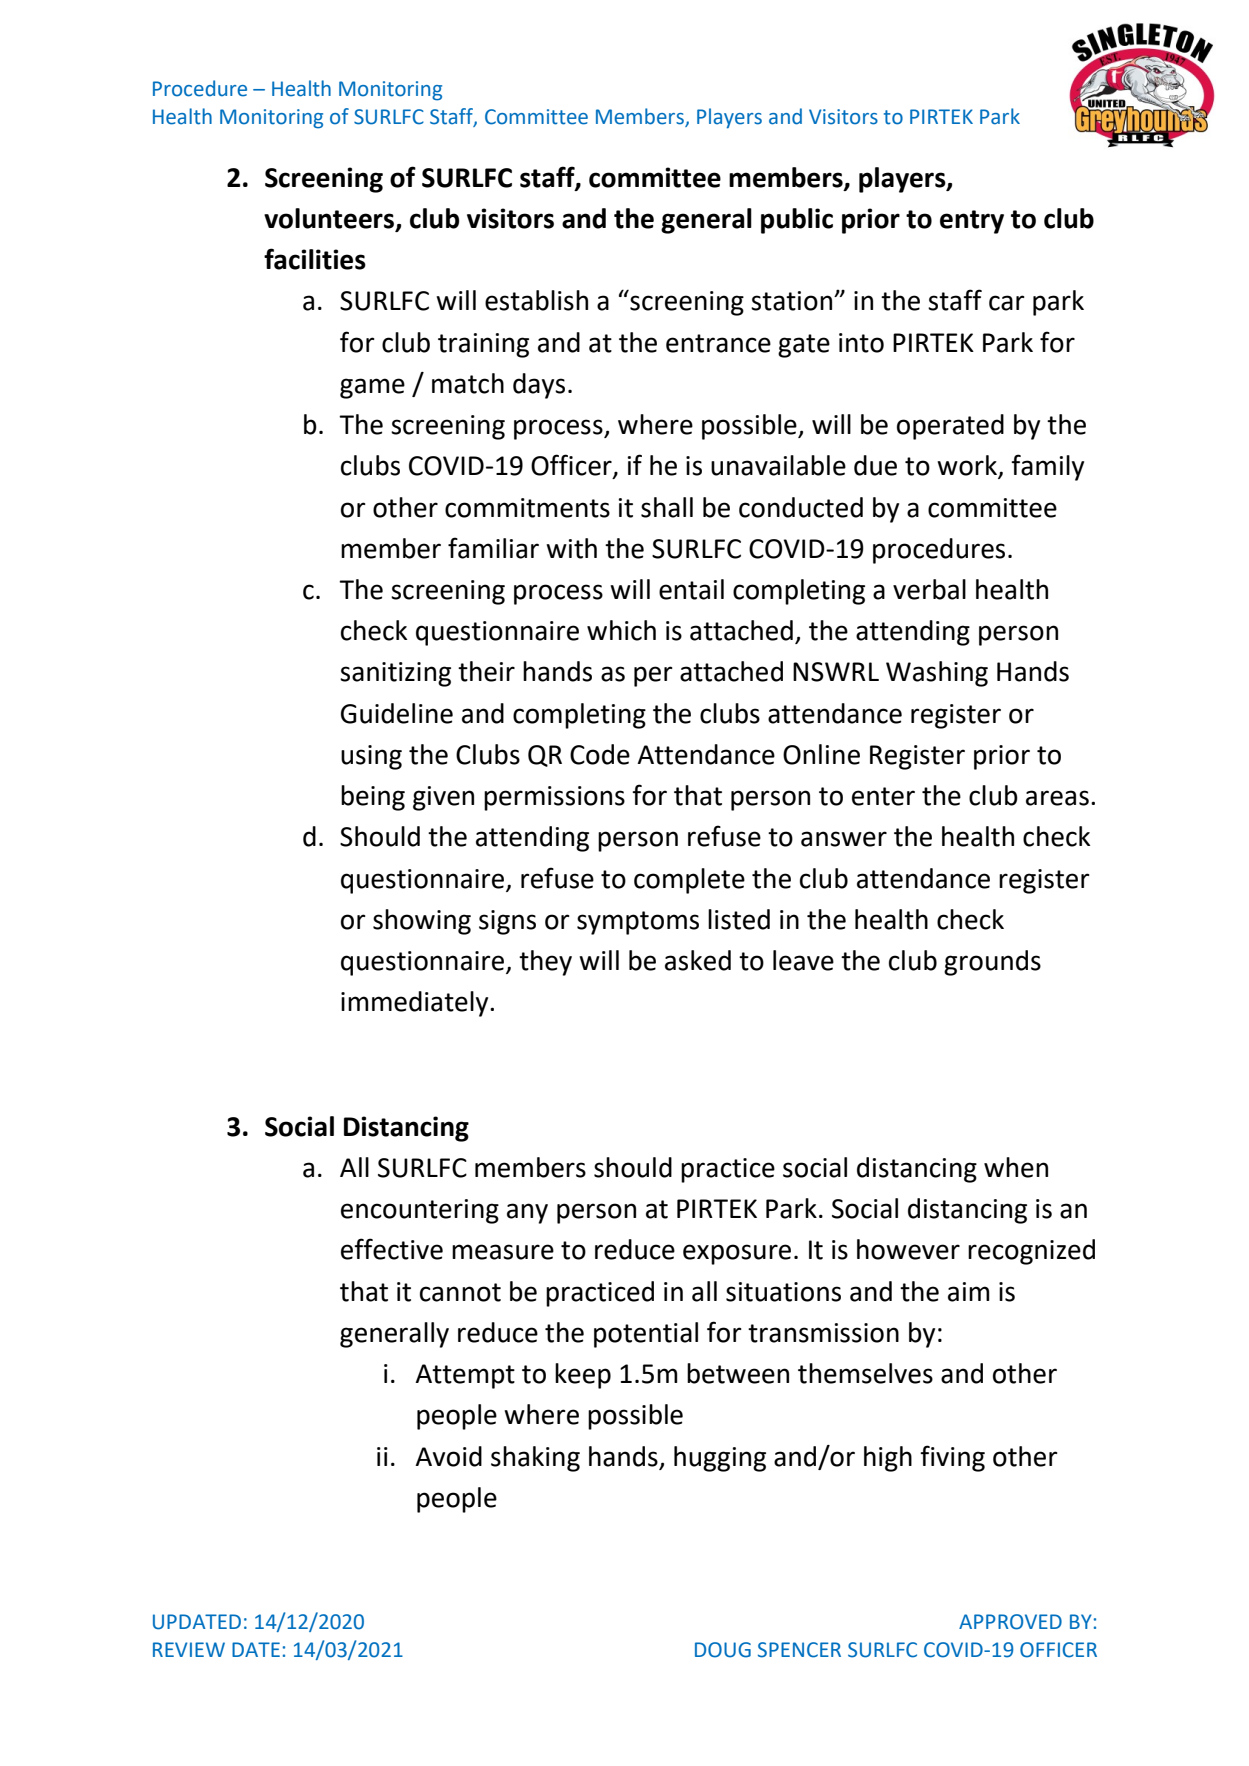  What do you see at coordinates (646, 1335) in the screenshot?
I see `potential` at bounding box center [646, 1335].
